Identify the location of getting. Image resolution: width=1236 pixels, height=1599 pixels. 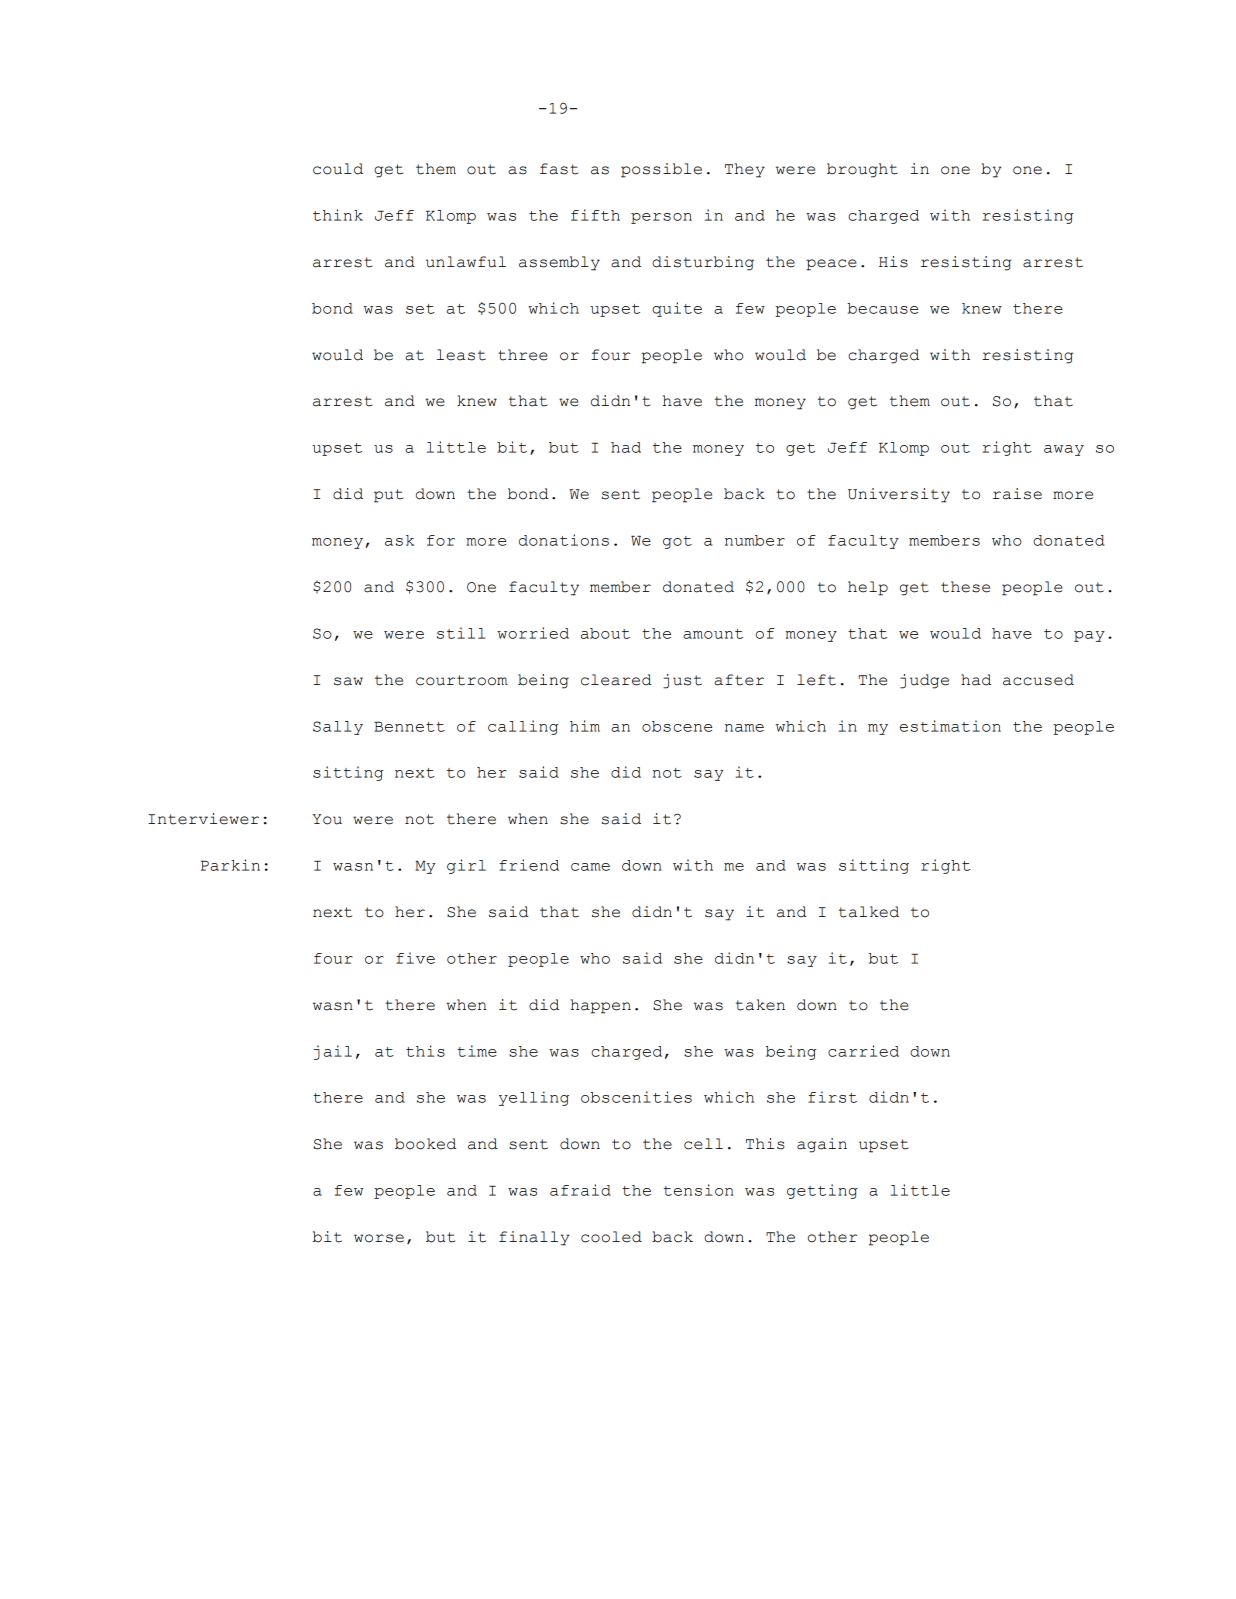
(822, 1191).
